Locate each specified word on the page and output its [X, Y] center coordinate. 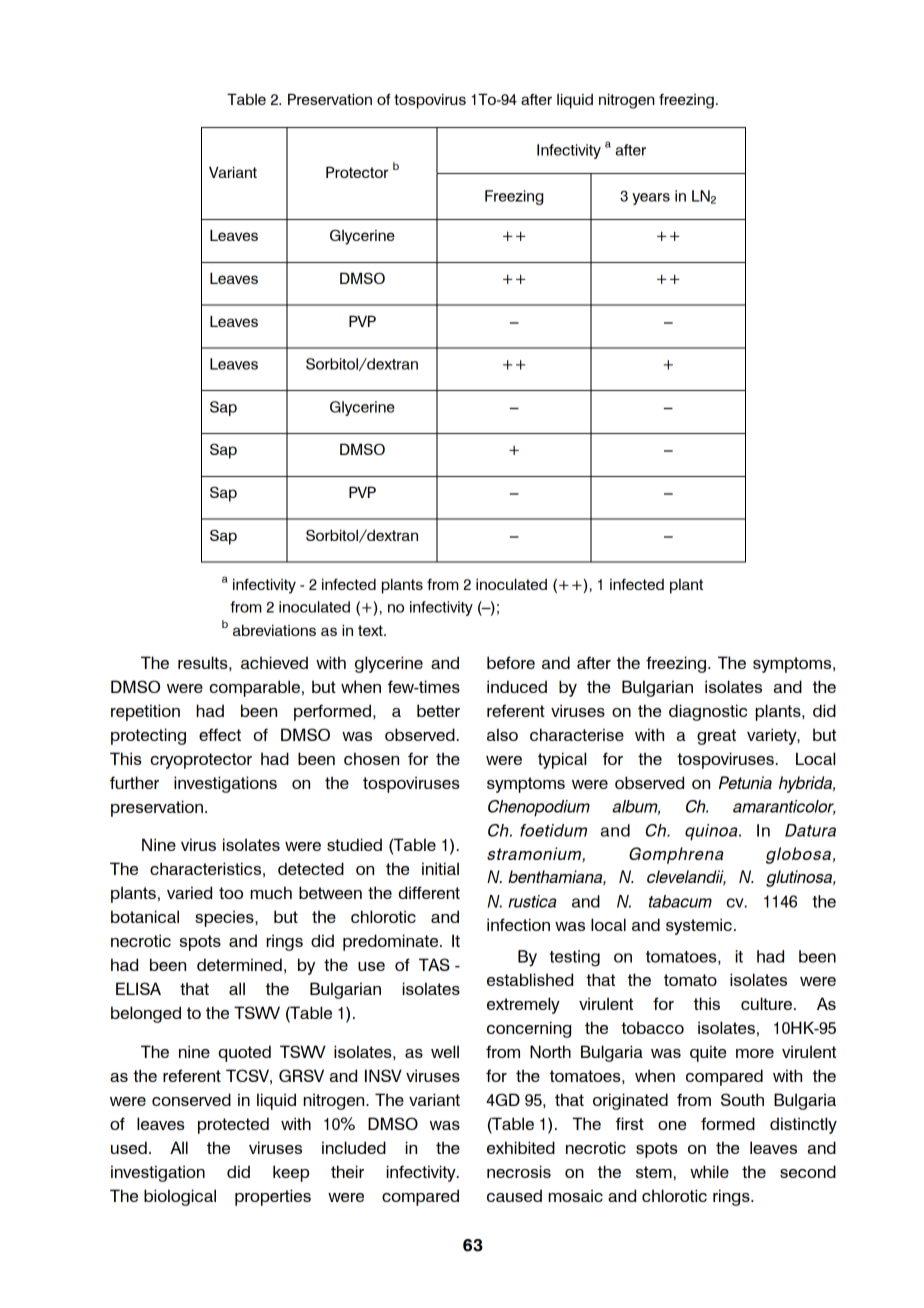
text [371, 630]
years [651, 199]
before [511, 662]
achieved [274, 662]
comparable [254, 688]
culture [766, 1003]
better [438, 710]
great [716, 737]
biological [180, 1197]
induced [517, 686]
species [225, 918]
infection [518, 924]
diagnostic [708, 712]
